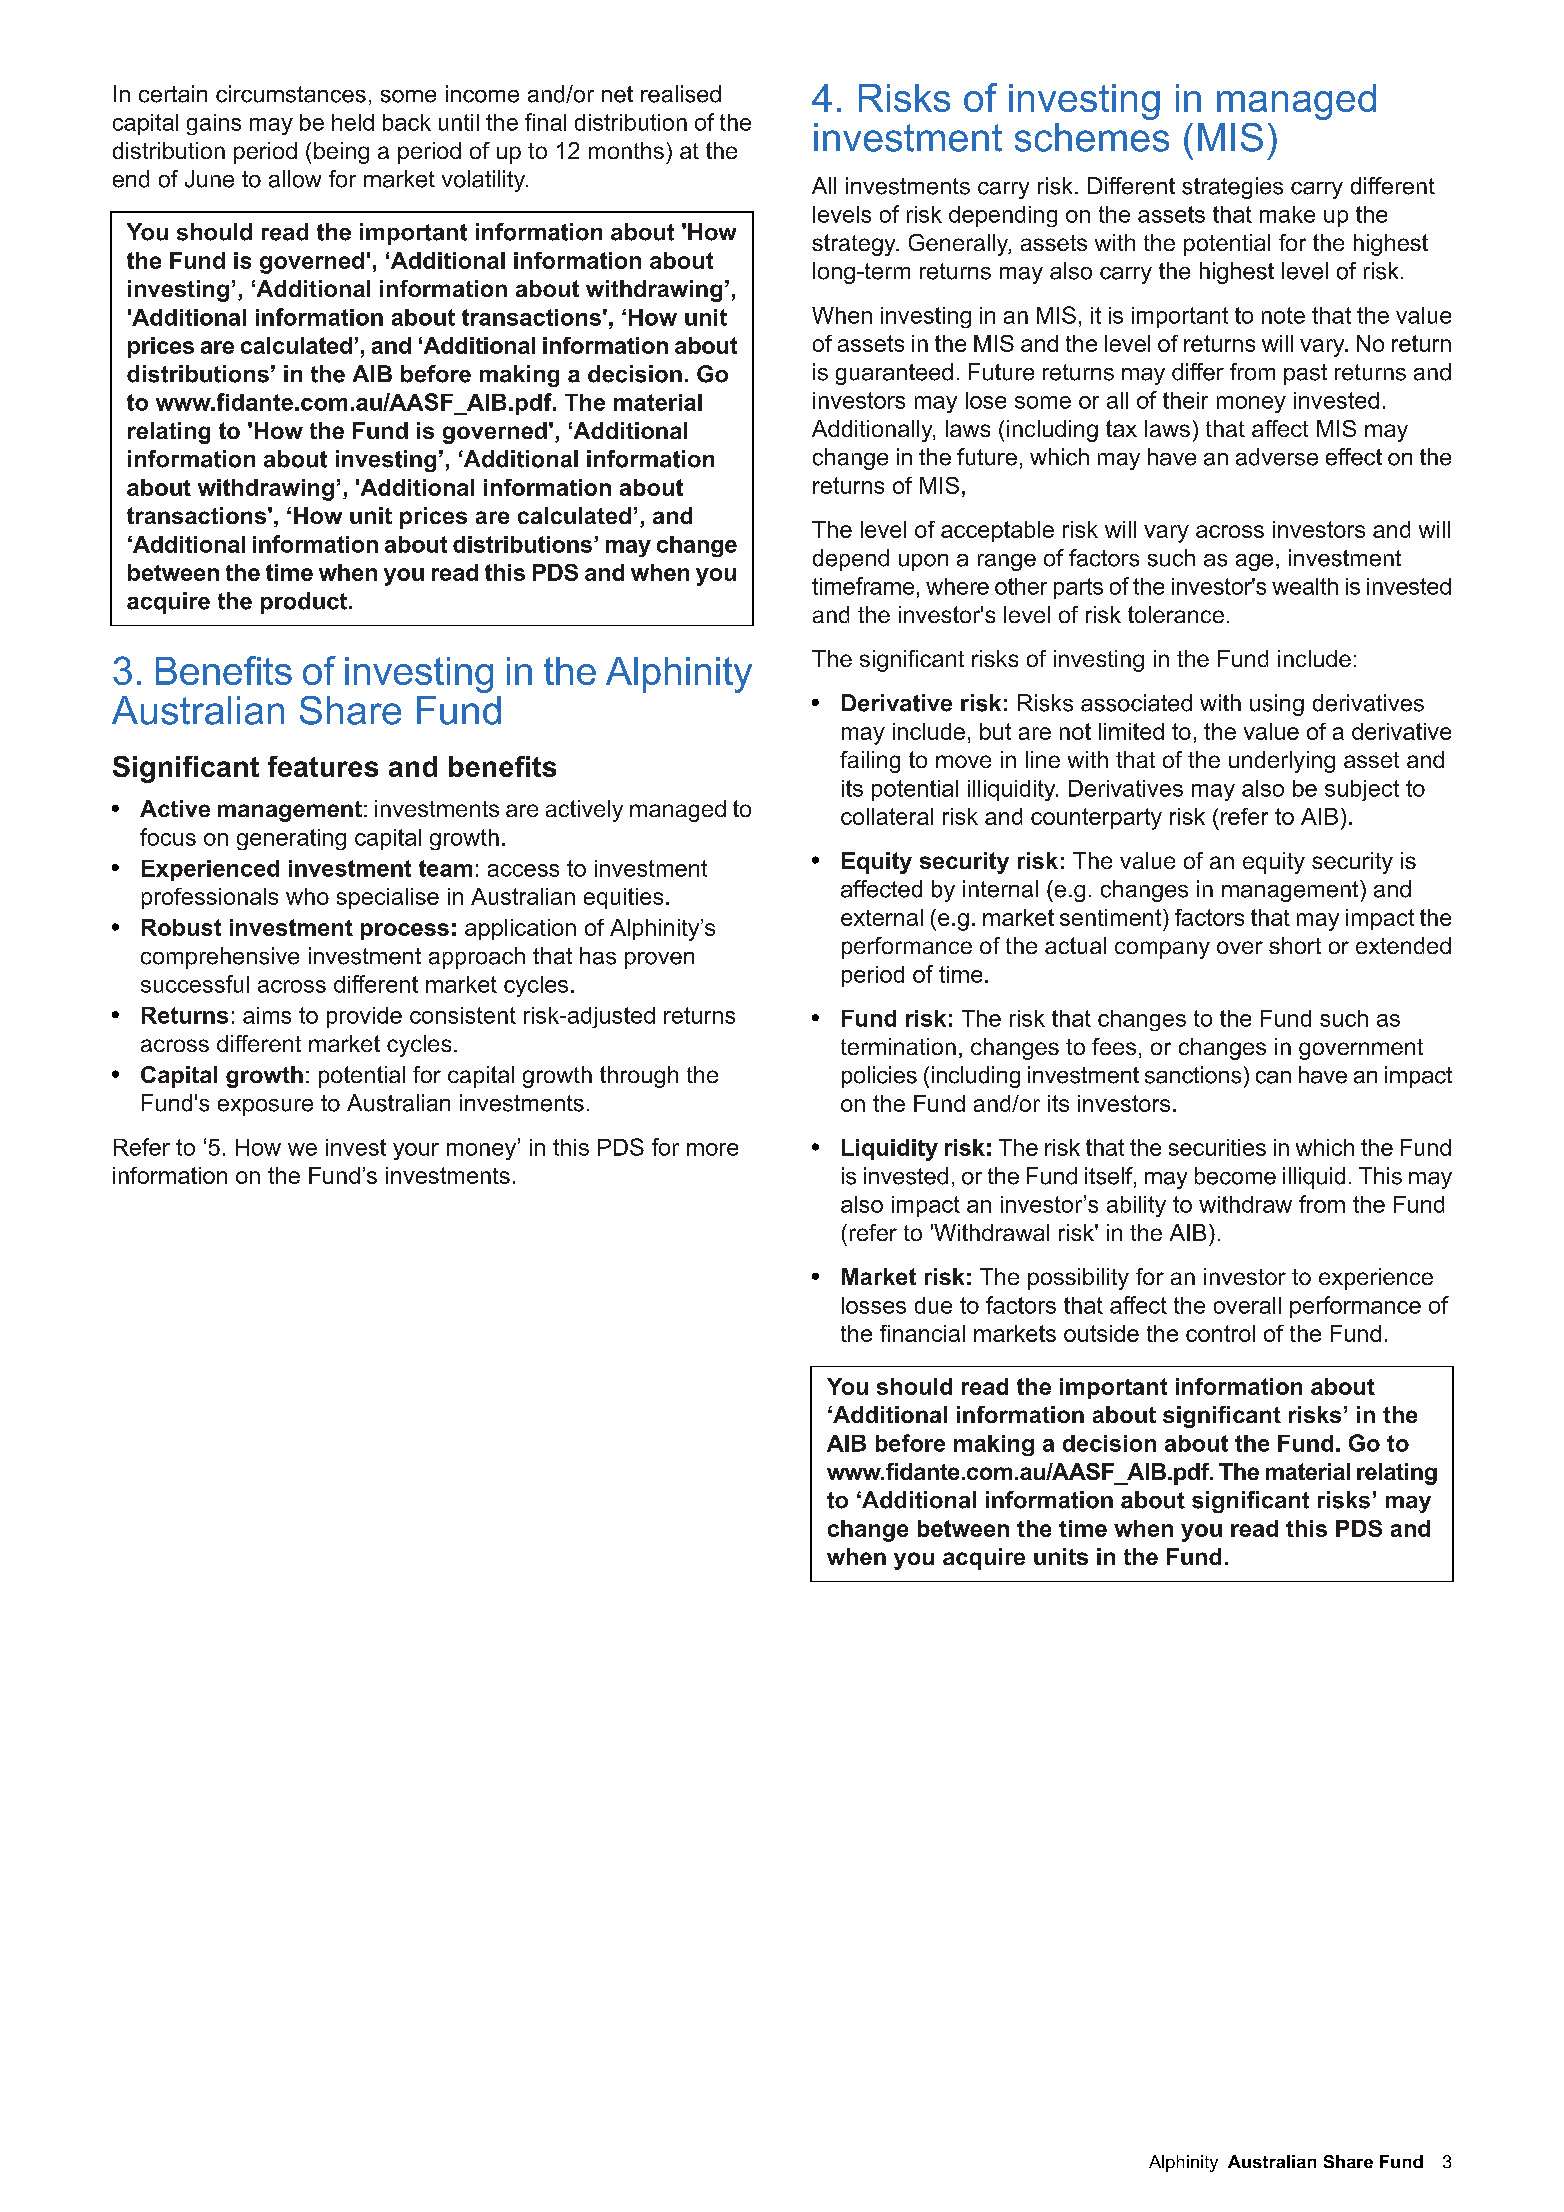 The height and width of the image is (2212, 1564). What do you see at coordinates (353, 122) in the image?
I see `held` at bounding box center [353, 122].
